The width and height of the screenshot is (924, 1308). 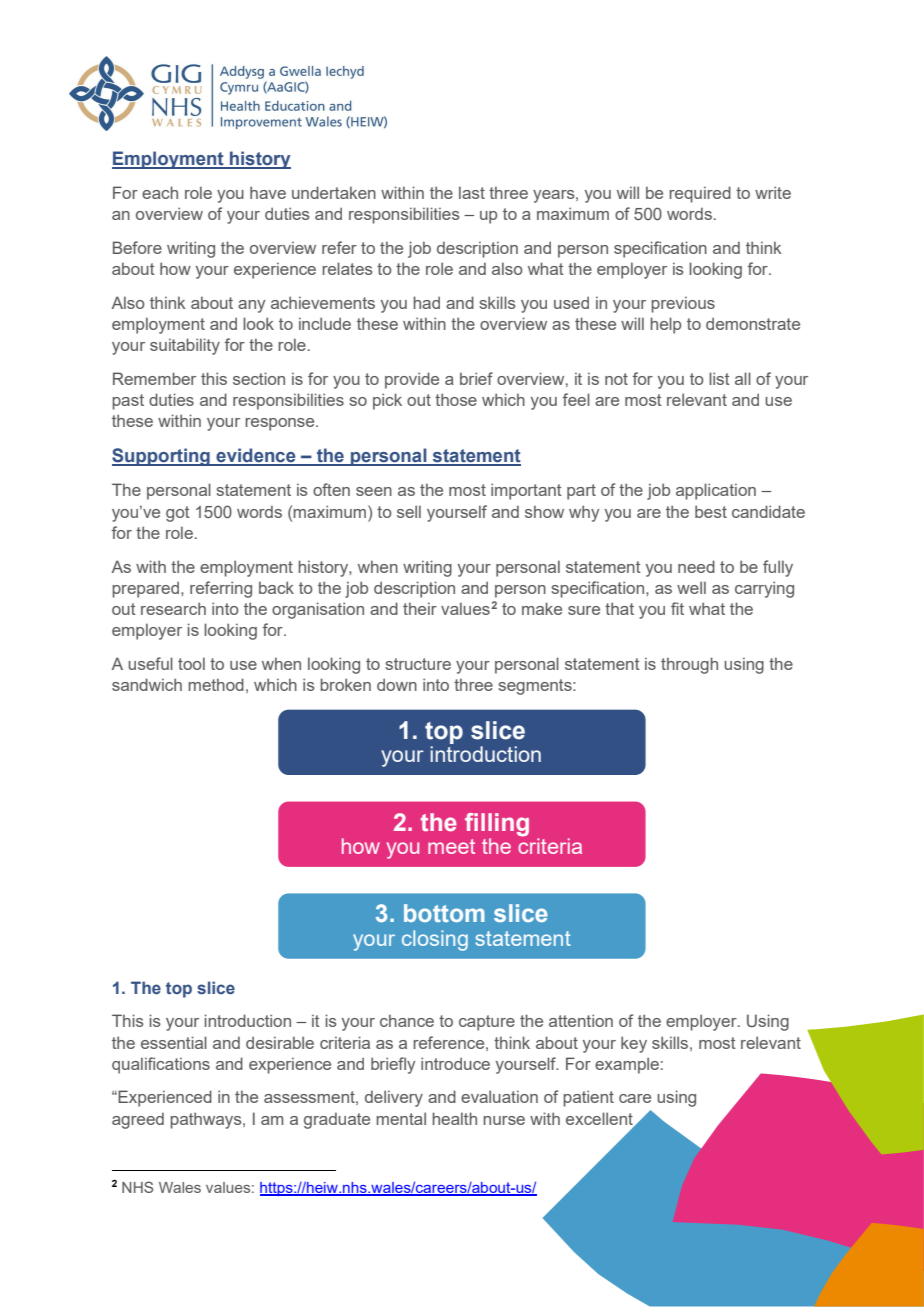 What do you see at coordinates (472, 192) in the screenshot?
I see `last` at bounding box center [472, 192].
